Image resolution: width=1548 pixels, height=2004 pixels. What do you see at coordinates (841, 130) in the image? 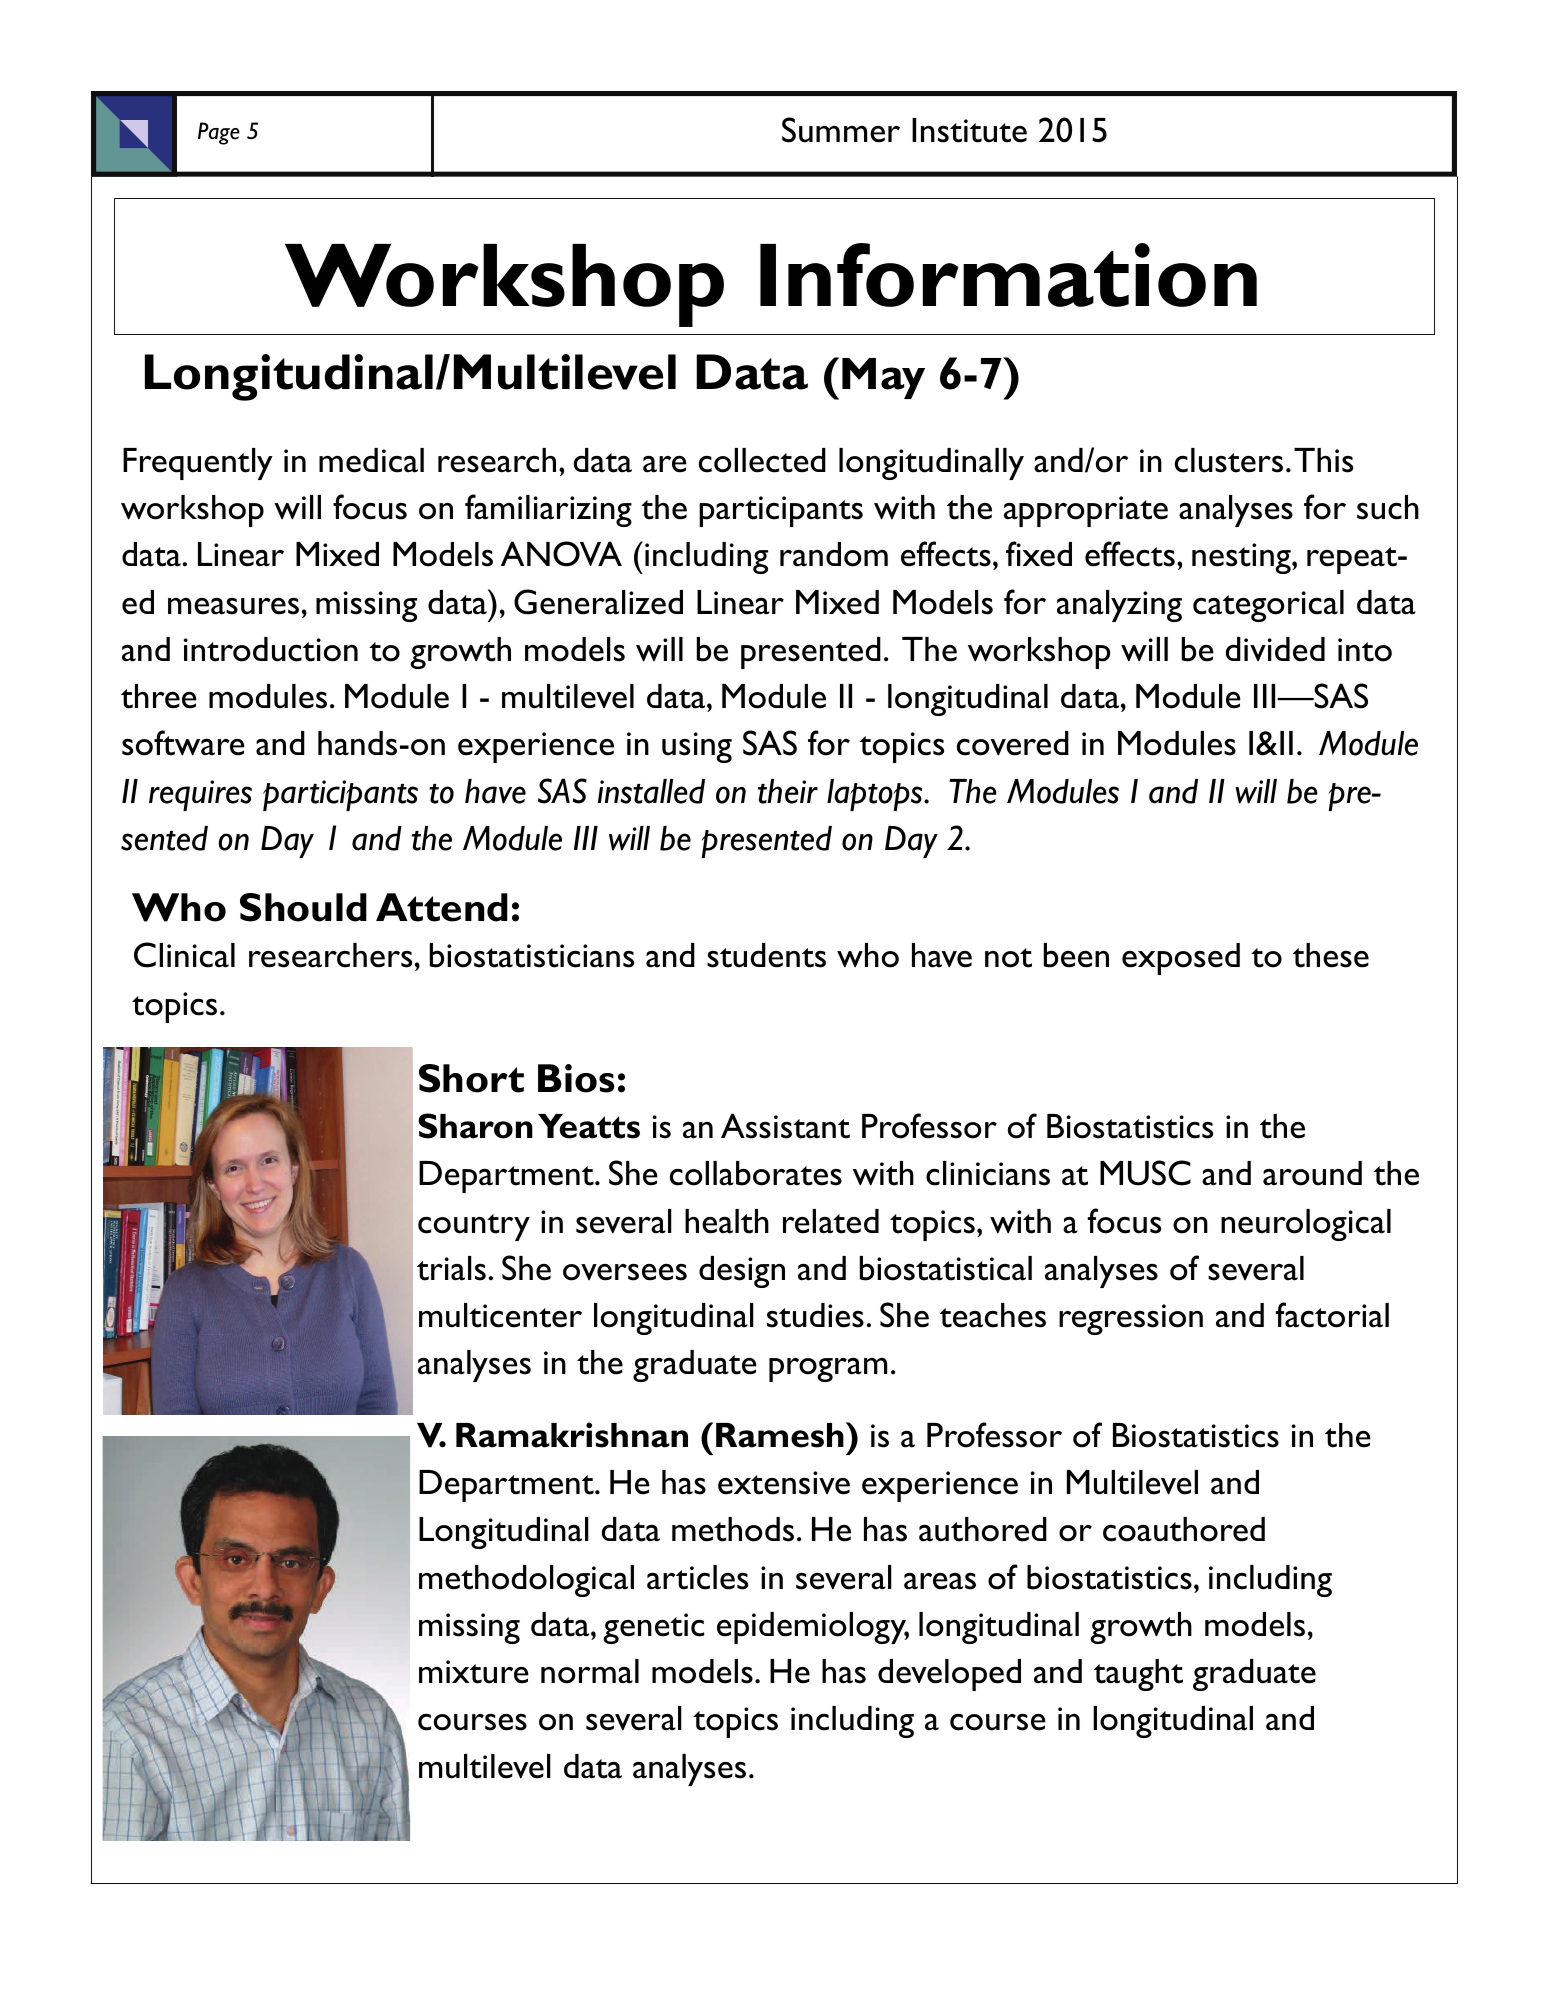
I see `Summer` at bounding box center [841, 130].
